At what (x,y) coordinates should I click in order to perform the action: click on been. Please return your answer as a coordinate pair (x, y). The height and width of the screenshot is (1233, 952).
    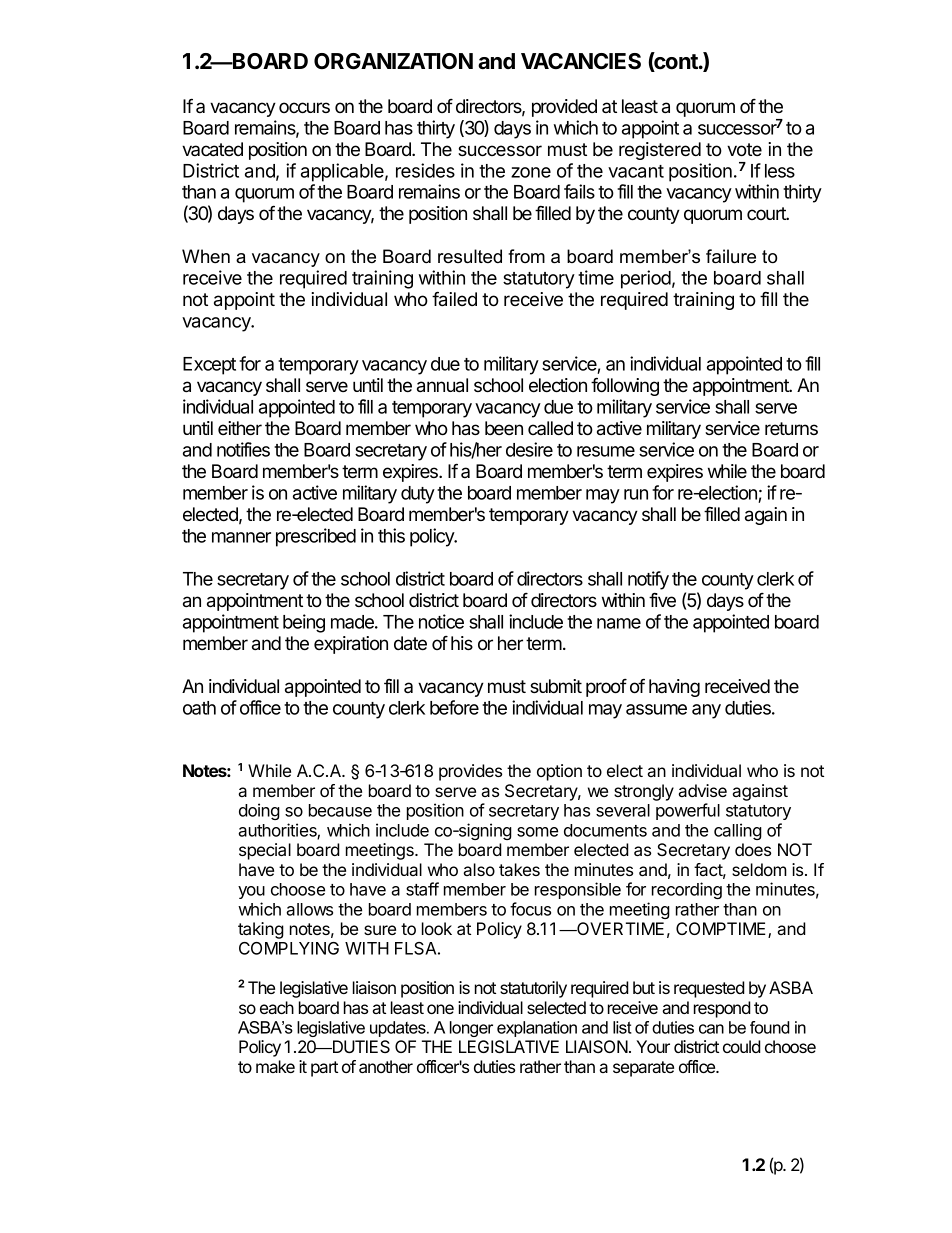
    Looking at the image, I should click on (504, 428).
